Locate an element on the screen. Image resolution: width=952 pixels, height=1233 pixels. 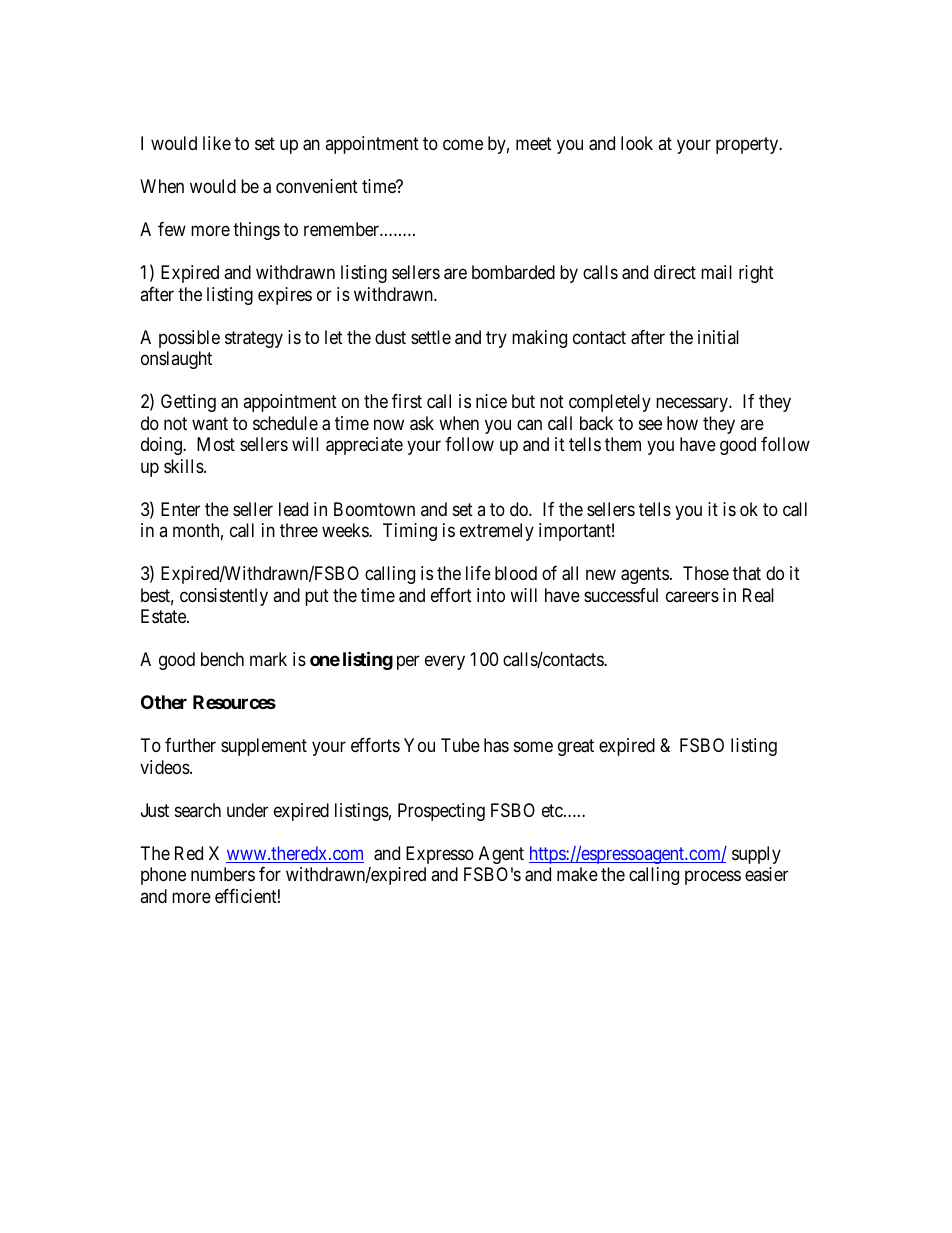
property is located at coordinates (748, 146).
